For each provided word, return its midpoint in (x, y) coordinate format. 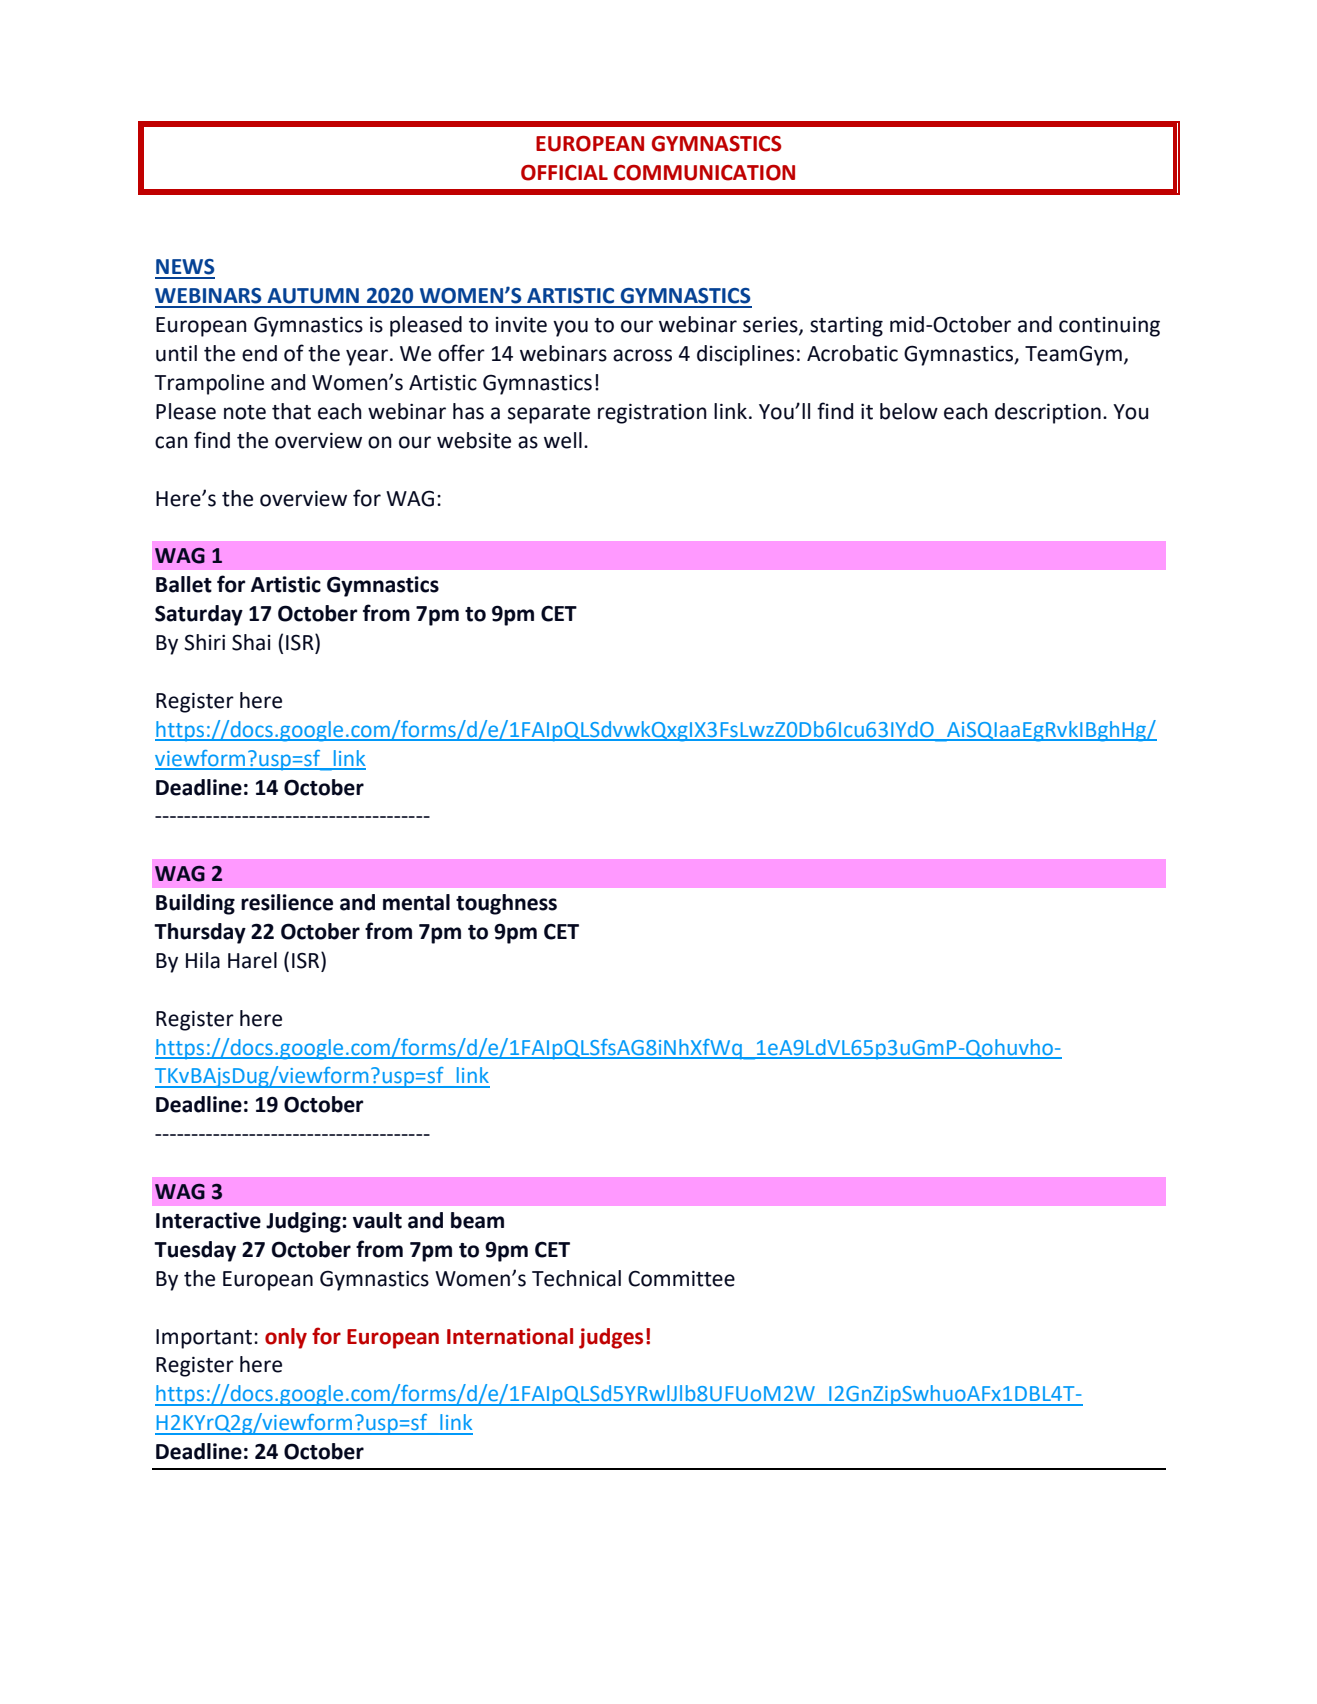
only (286, 1338)
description (1048, 413)
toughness (506, 904)
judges (611, 1338)
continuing (1109, 326)
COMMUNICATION (704, 173)
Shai (251, 642)
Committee (681, 1278)
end (259, 353)
